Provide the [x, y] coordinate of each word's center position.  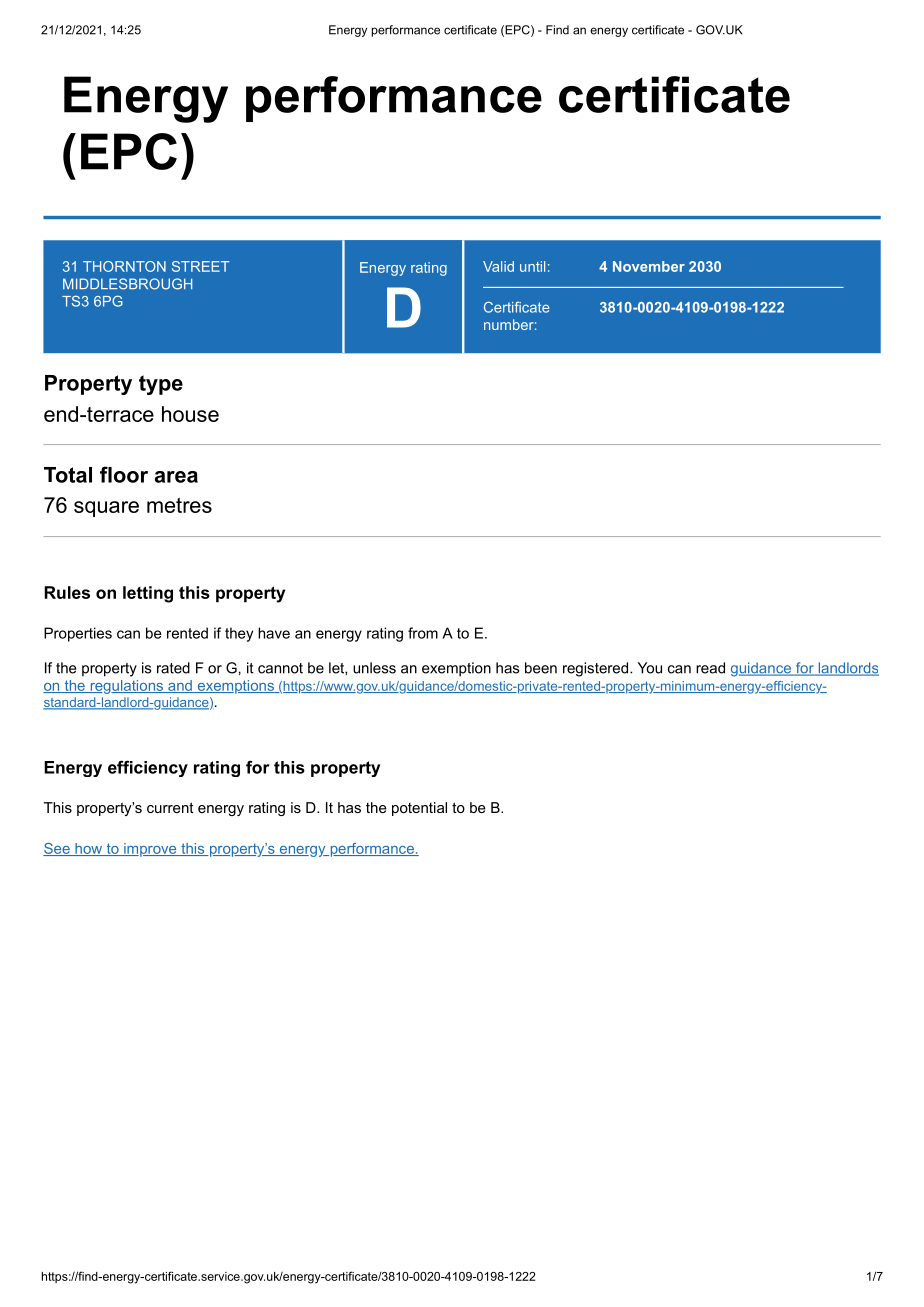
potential [419, 809]
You [650, 668]
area [176, 477]
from [423, 633]
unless [374, 668]
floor [124, 474]
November [649, 266]
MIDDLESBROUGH [127, 284]
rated [173, 668]
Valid [498, 266]
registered [595, 669]
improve [150, 850]
